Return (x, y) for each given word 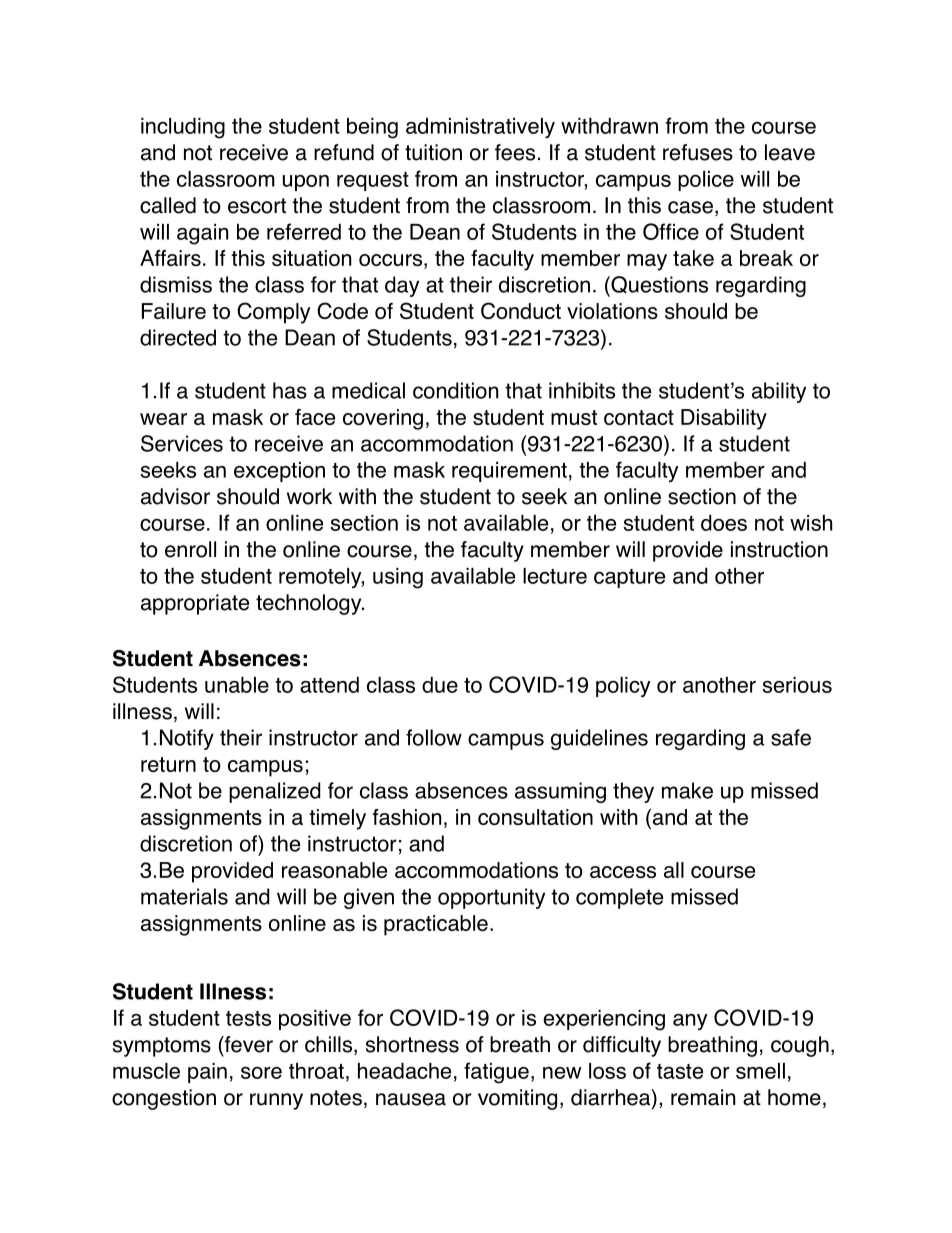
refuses (698, 152)
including (183, 128)
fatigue (496, 1073)
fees (515, 152)
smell (760, 1071)
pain (207, 1073)
